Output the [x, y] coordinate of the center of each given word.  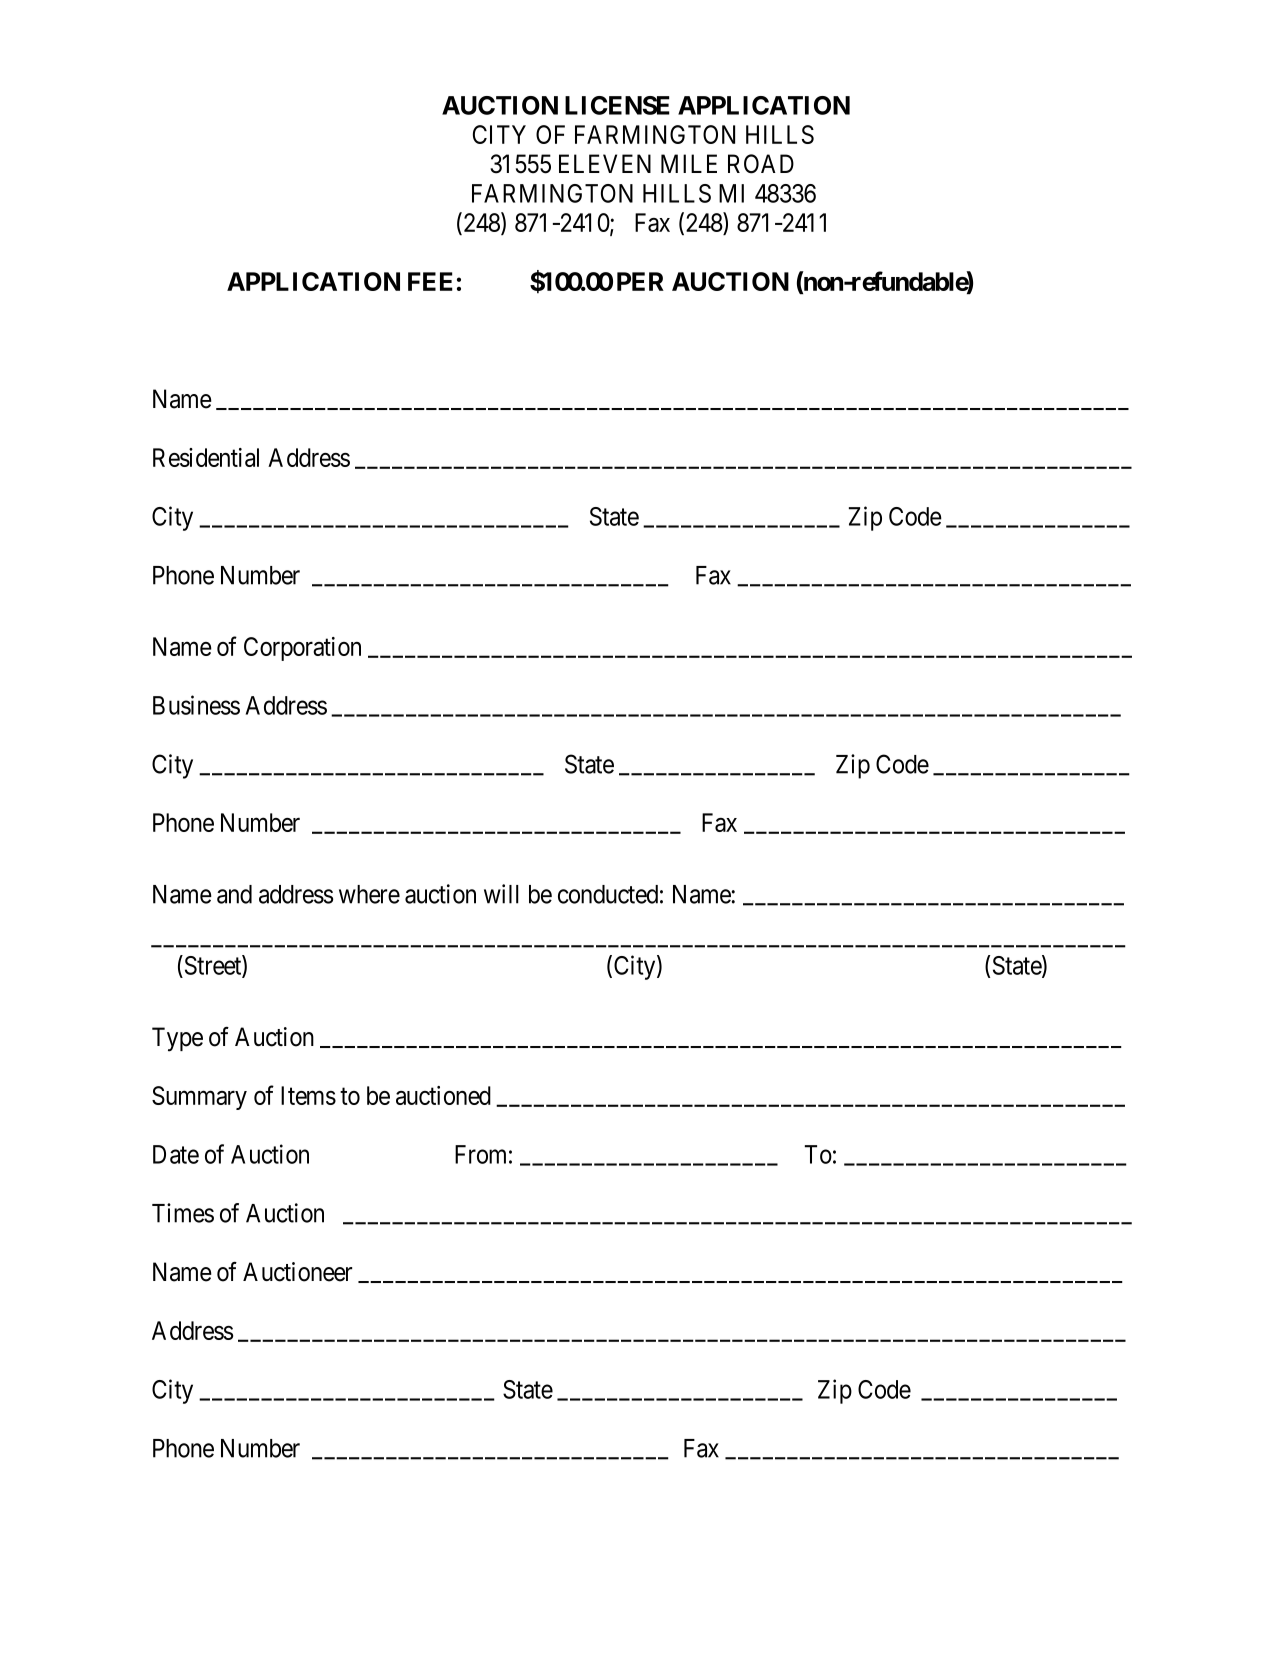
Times [183, 1213]
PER [640, 281]
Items [308, 1095]
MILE [689, 163]
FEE [430, 281]
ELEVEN [605, 163]
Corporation [302, 649]
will [501, 894]
